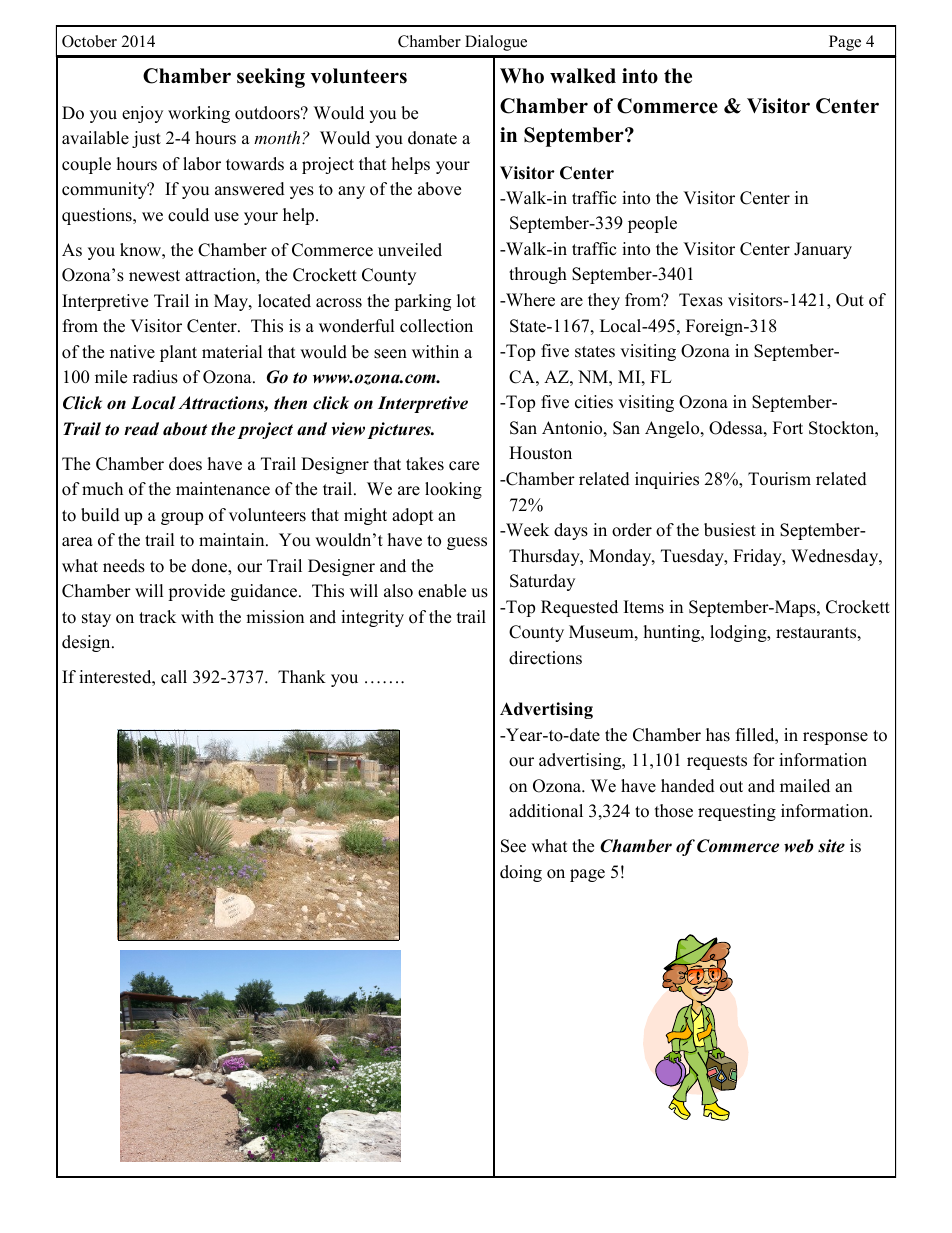 The height and width of the page is (1233, 952). I want to click on care, so click(464, 466).
